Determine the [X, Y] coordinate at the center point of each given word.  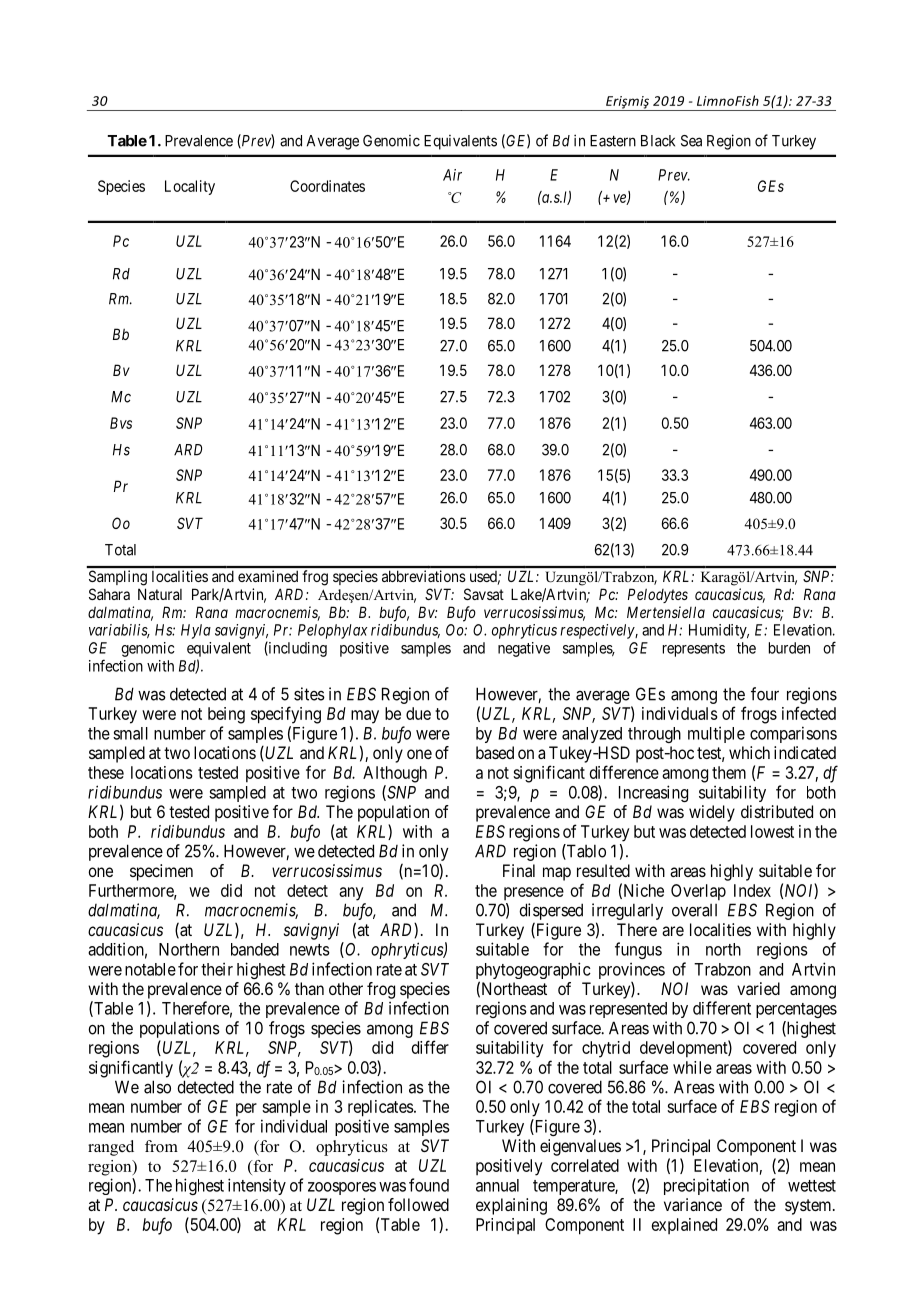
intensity [257, 1186]
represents [694, 650]
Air [452, 175]
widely [712, 813]
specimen [161, 872]
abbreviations [424, 576]
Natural [160, 594]
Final [519, 870]
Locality [190, 187]
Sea [691, 141]
